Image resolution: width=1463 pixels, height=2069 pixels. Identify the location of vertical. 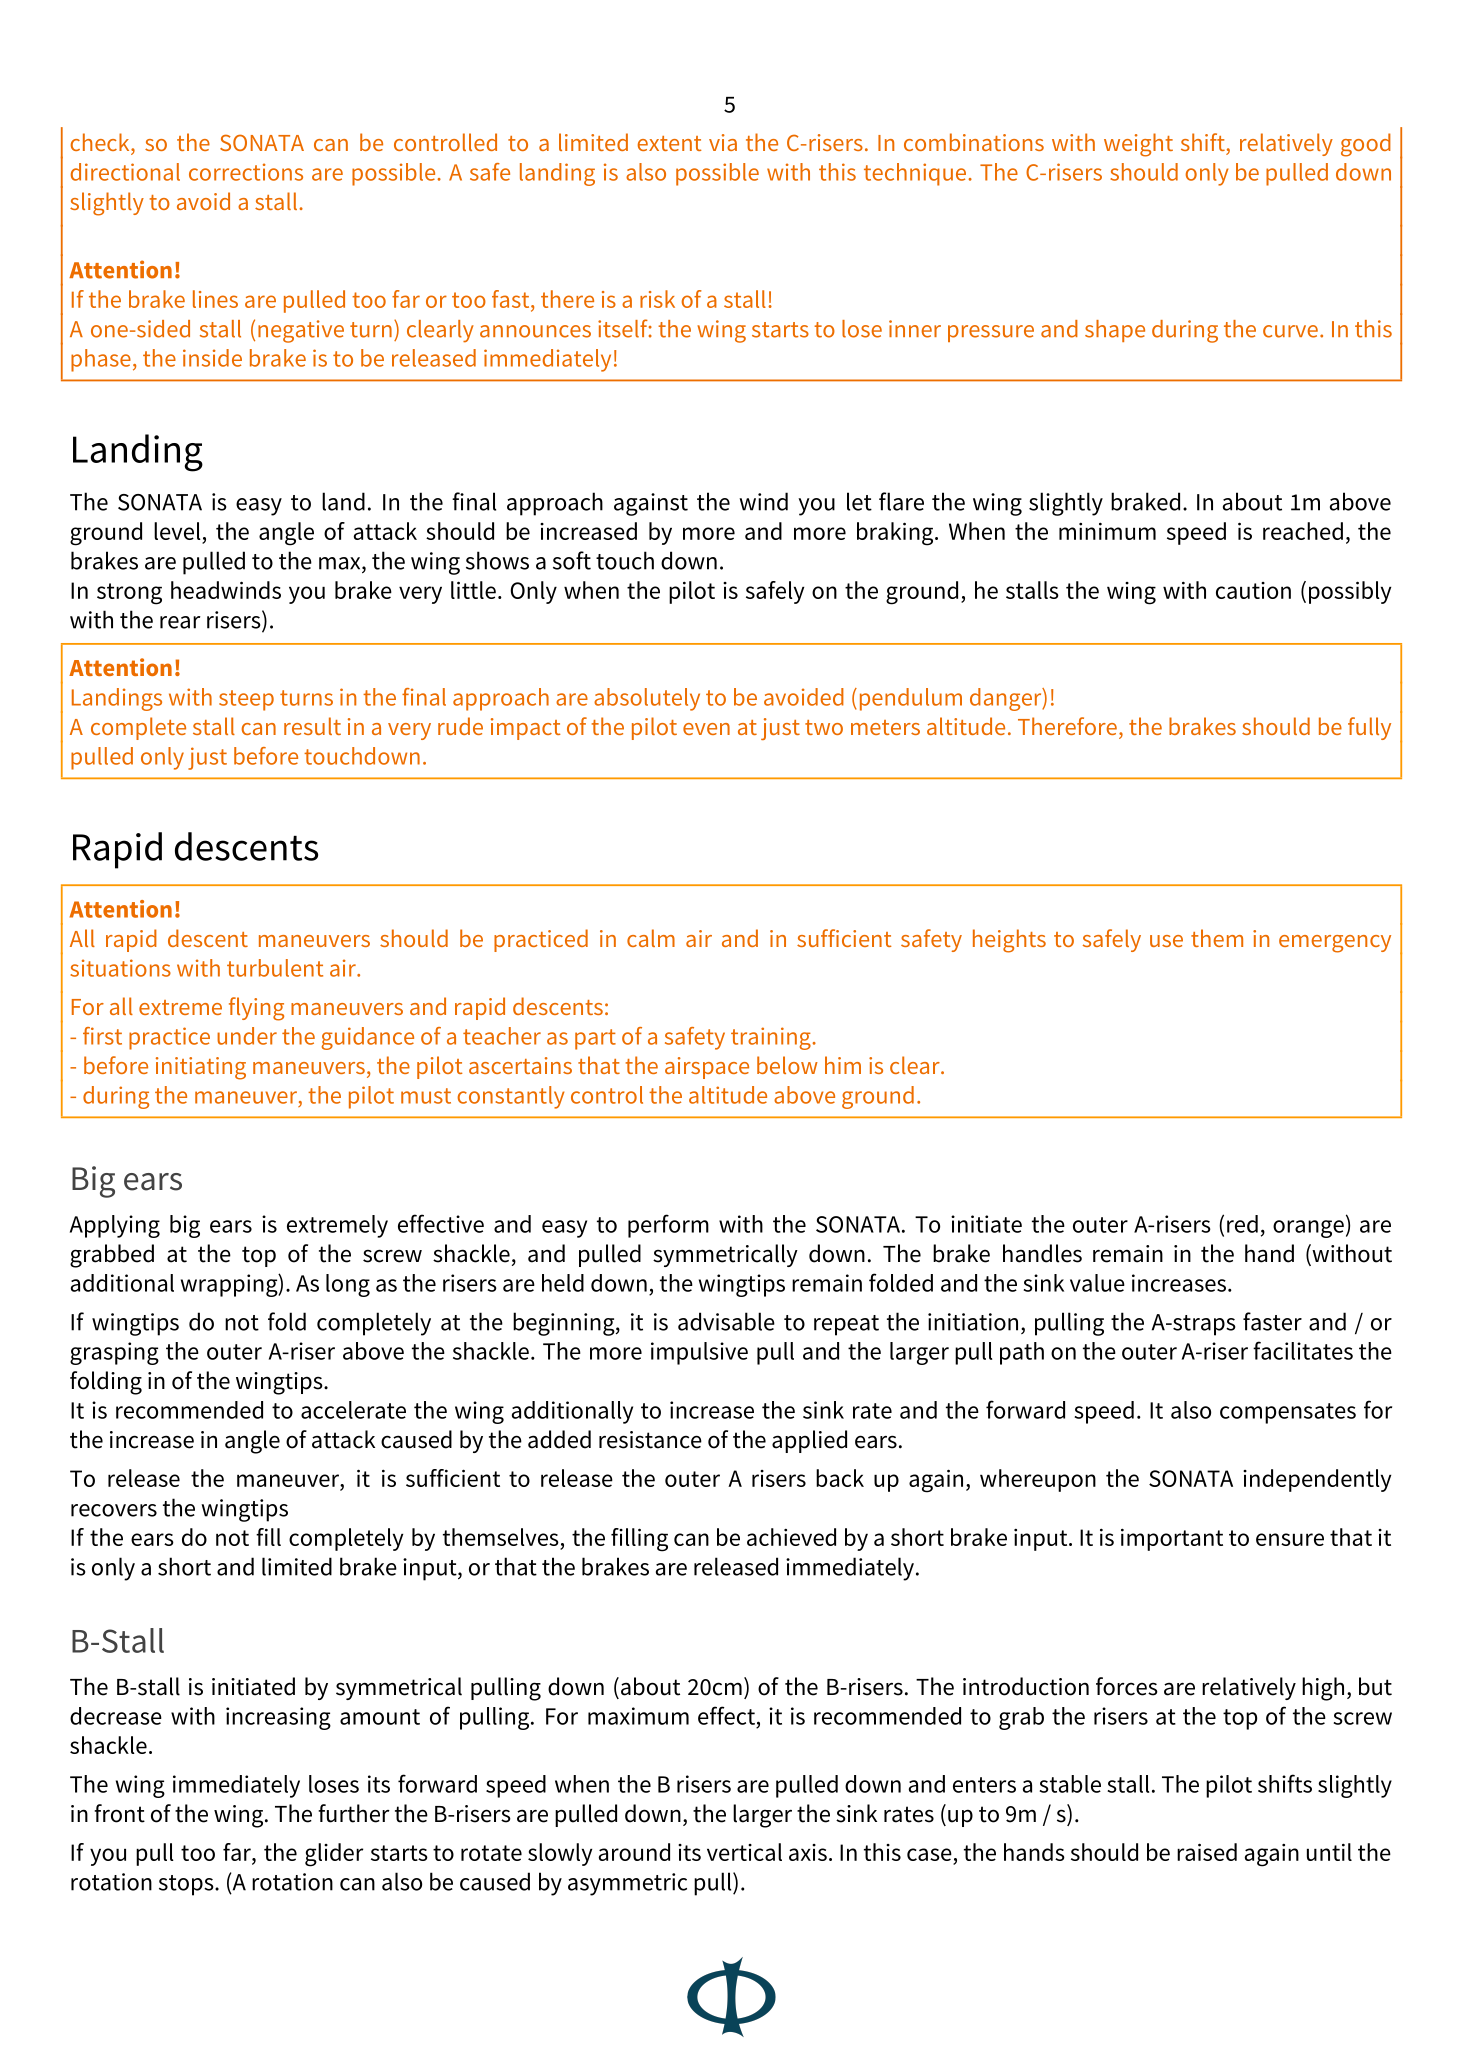
(744, 1852).
